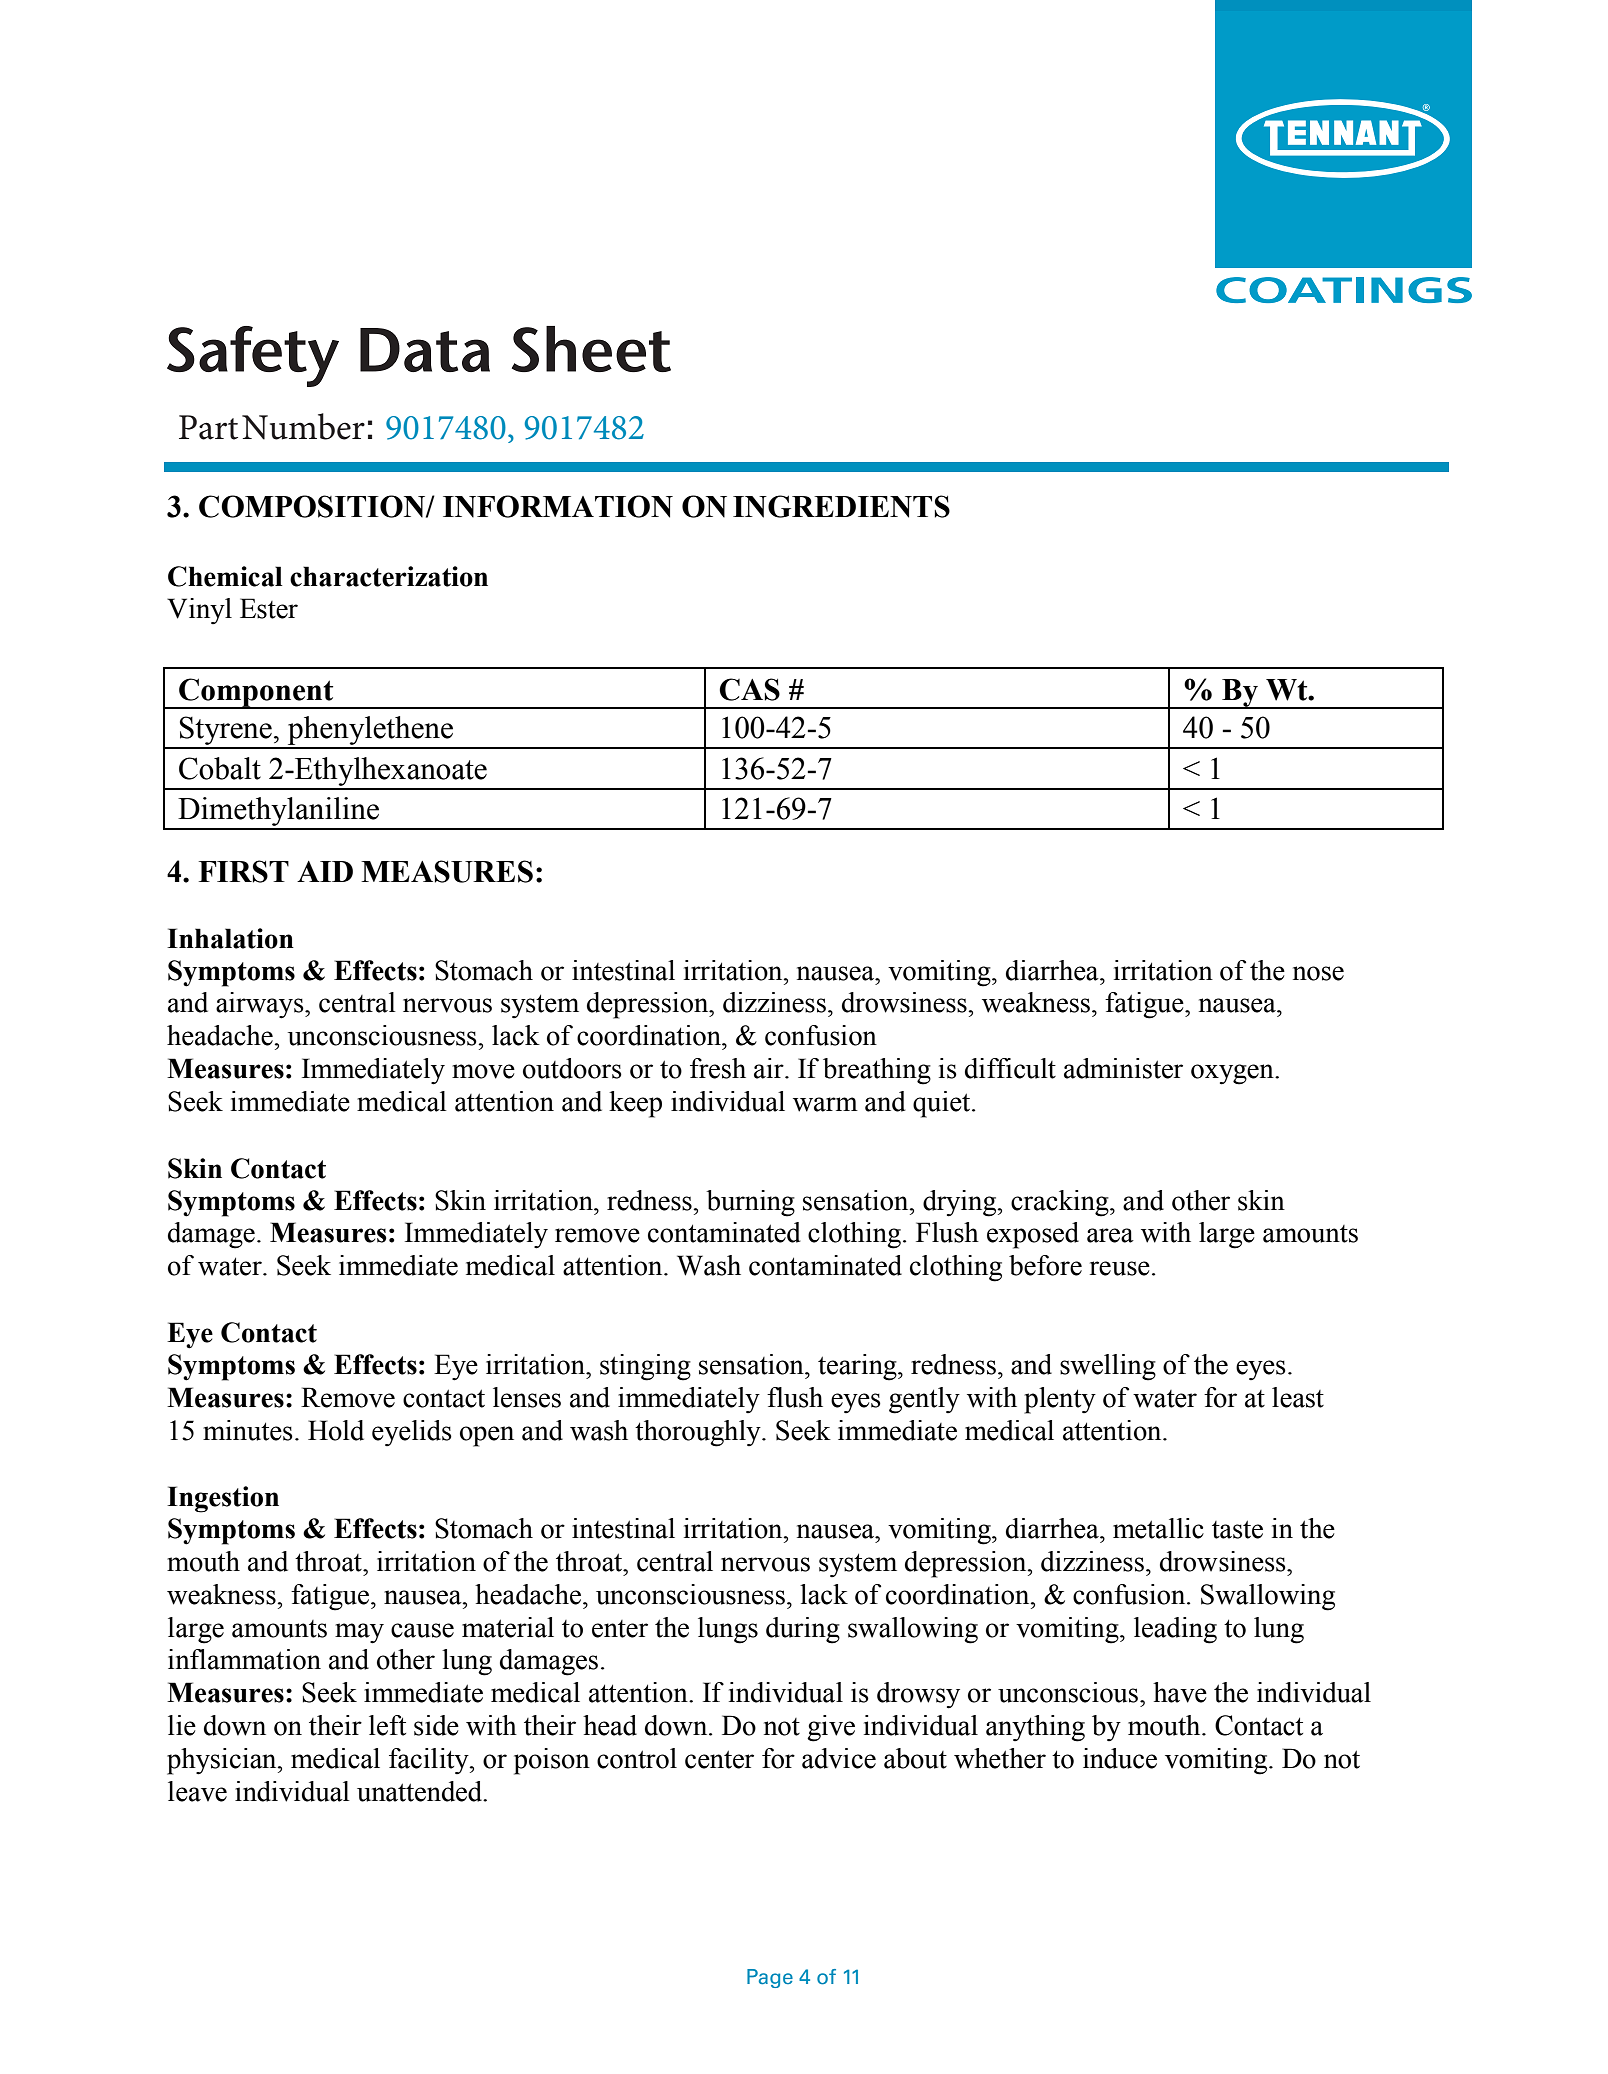 This document has width=1608, height=2074. What do you see at coordinates (261, 1005) in the document?
I see `airways` at bounding box center [261, 1005].
